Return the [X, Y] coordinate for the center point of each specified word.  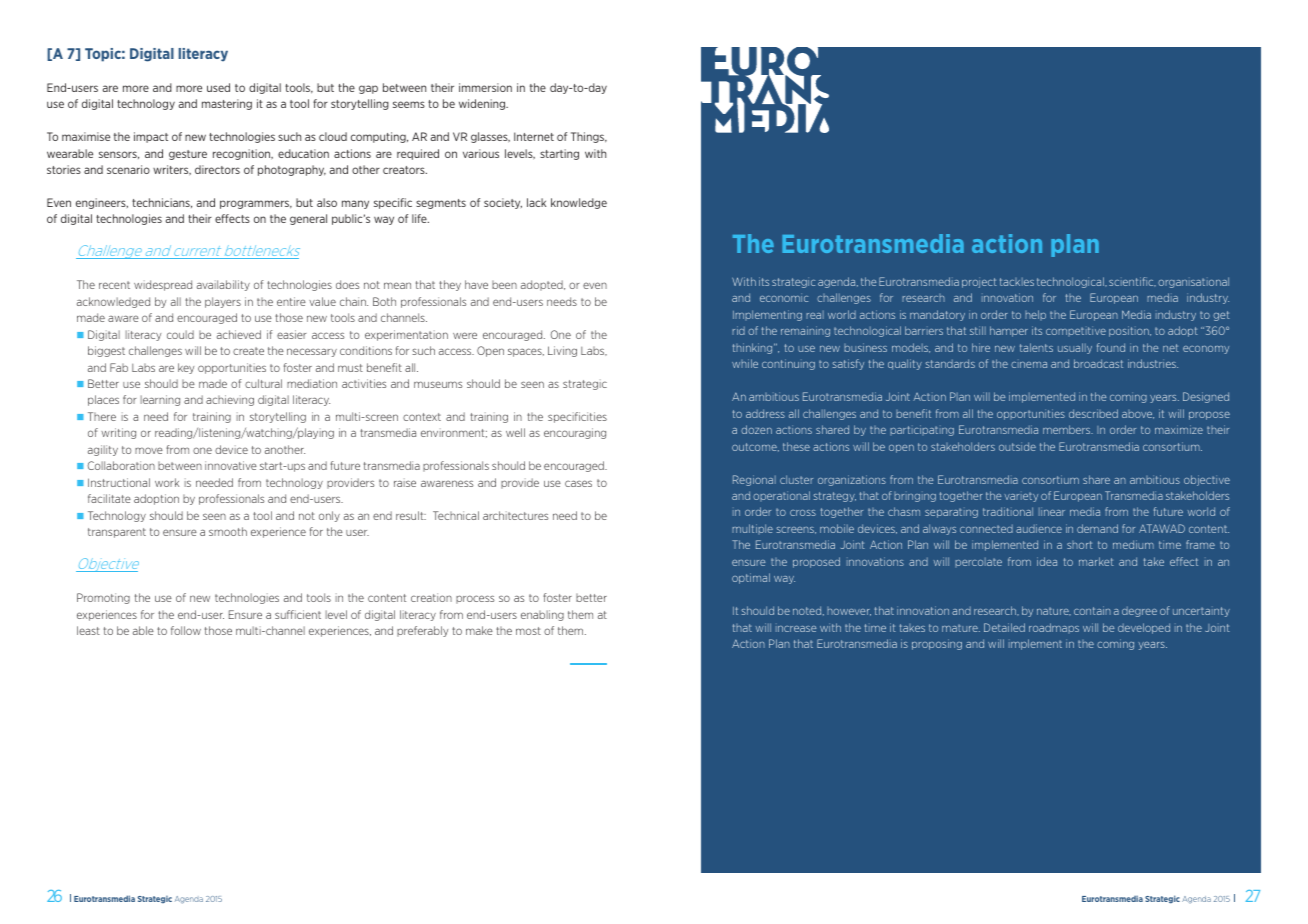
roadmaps [1054, 628]
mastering [227, 104]
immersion [485, 87]
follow [186, 630]
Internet [534, 136]
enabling [542, 615]
